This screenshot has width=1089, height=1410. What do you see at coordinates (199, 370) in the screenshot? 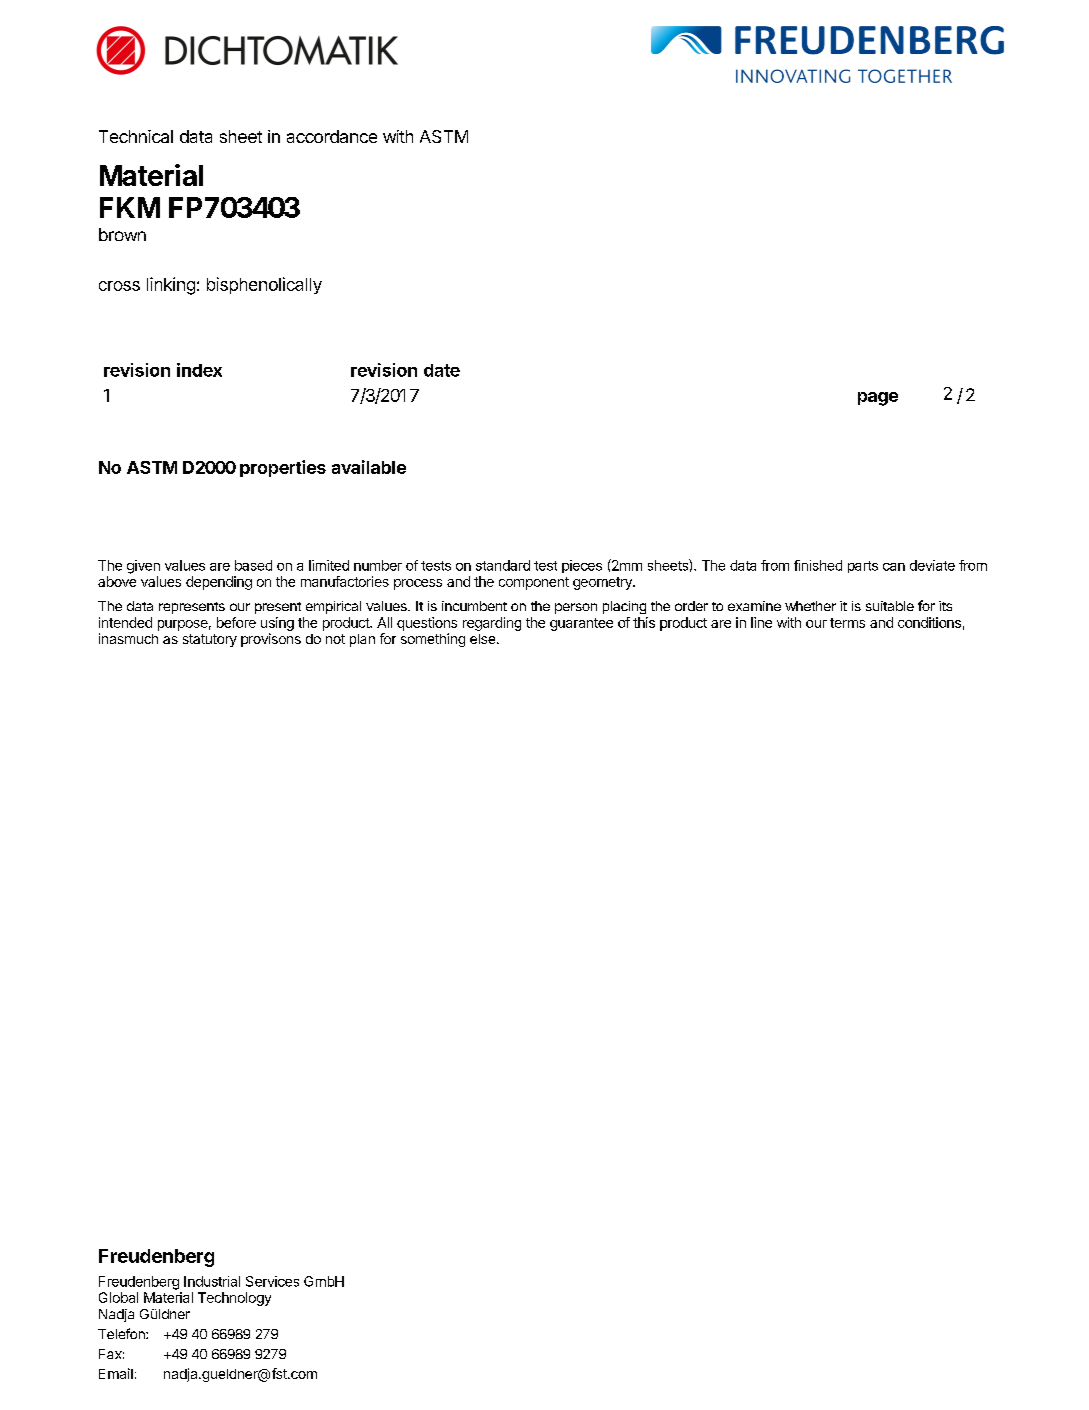
I see `index` at bounding box center [199, 370].
